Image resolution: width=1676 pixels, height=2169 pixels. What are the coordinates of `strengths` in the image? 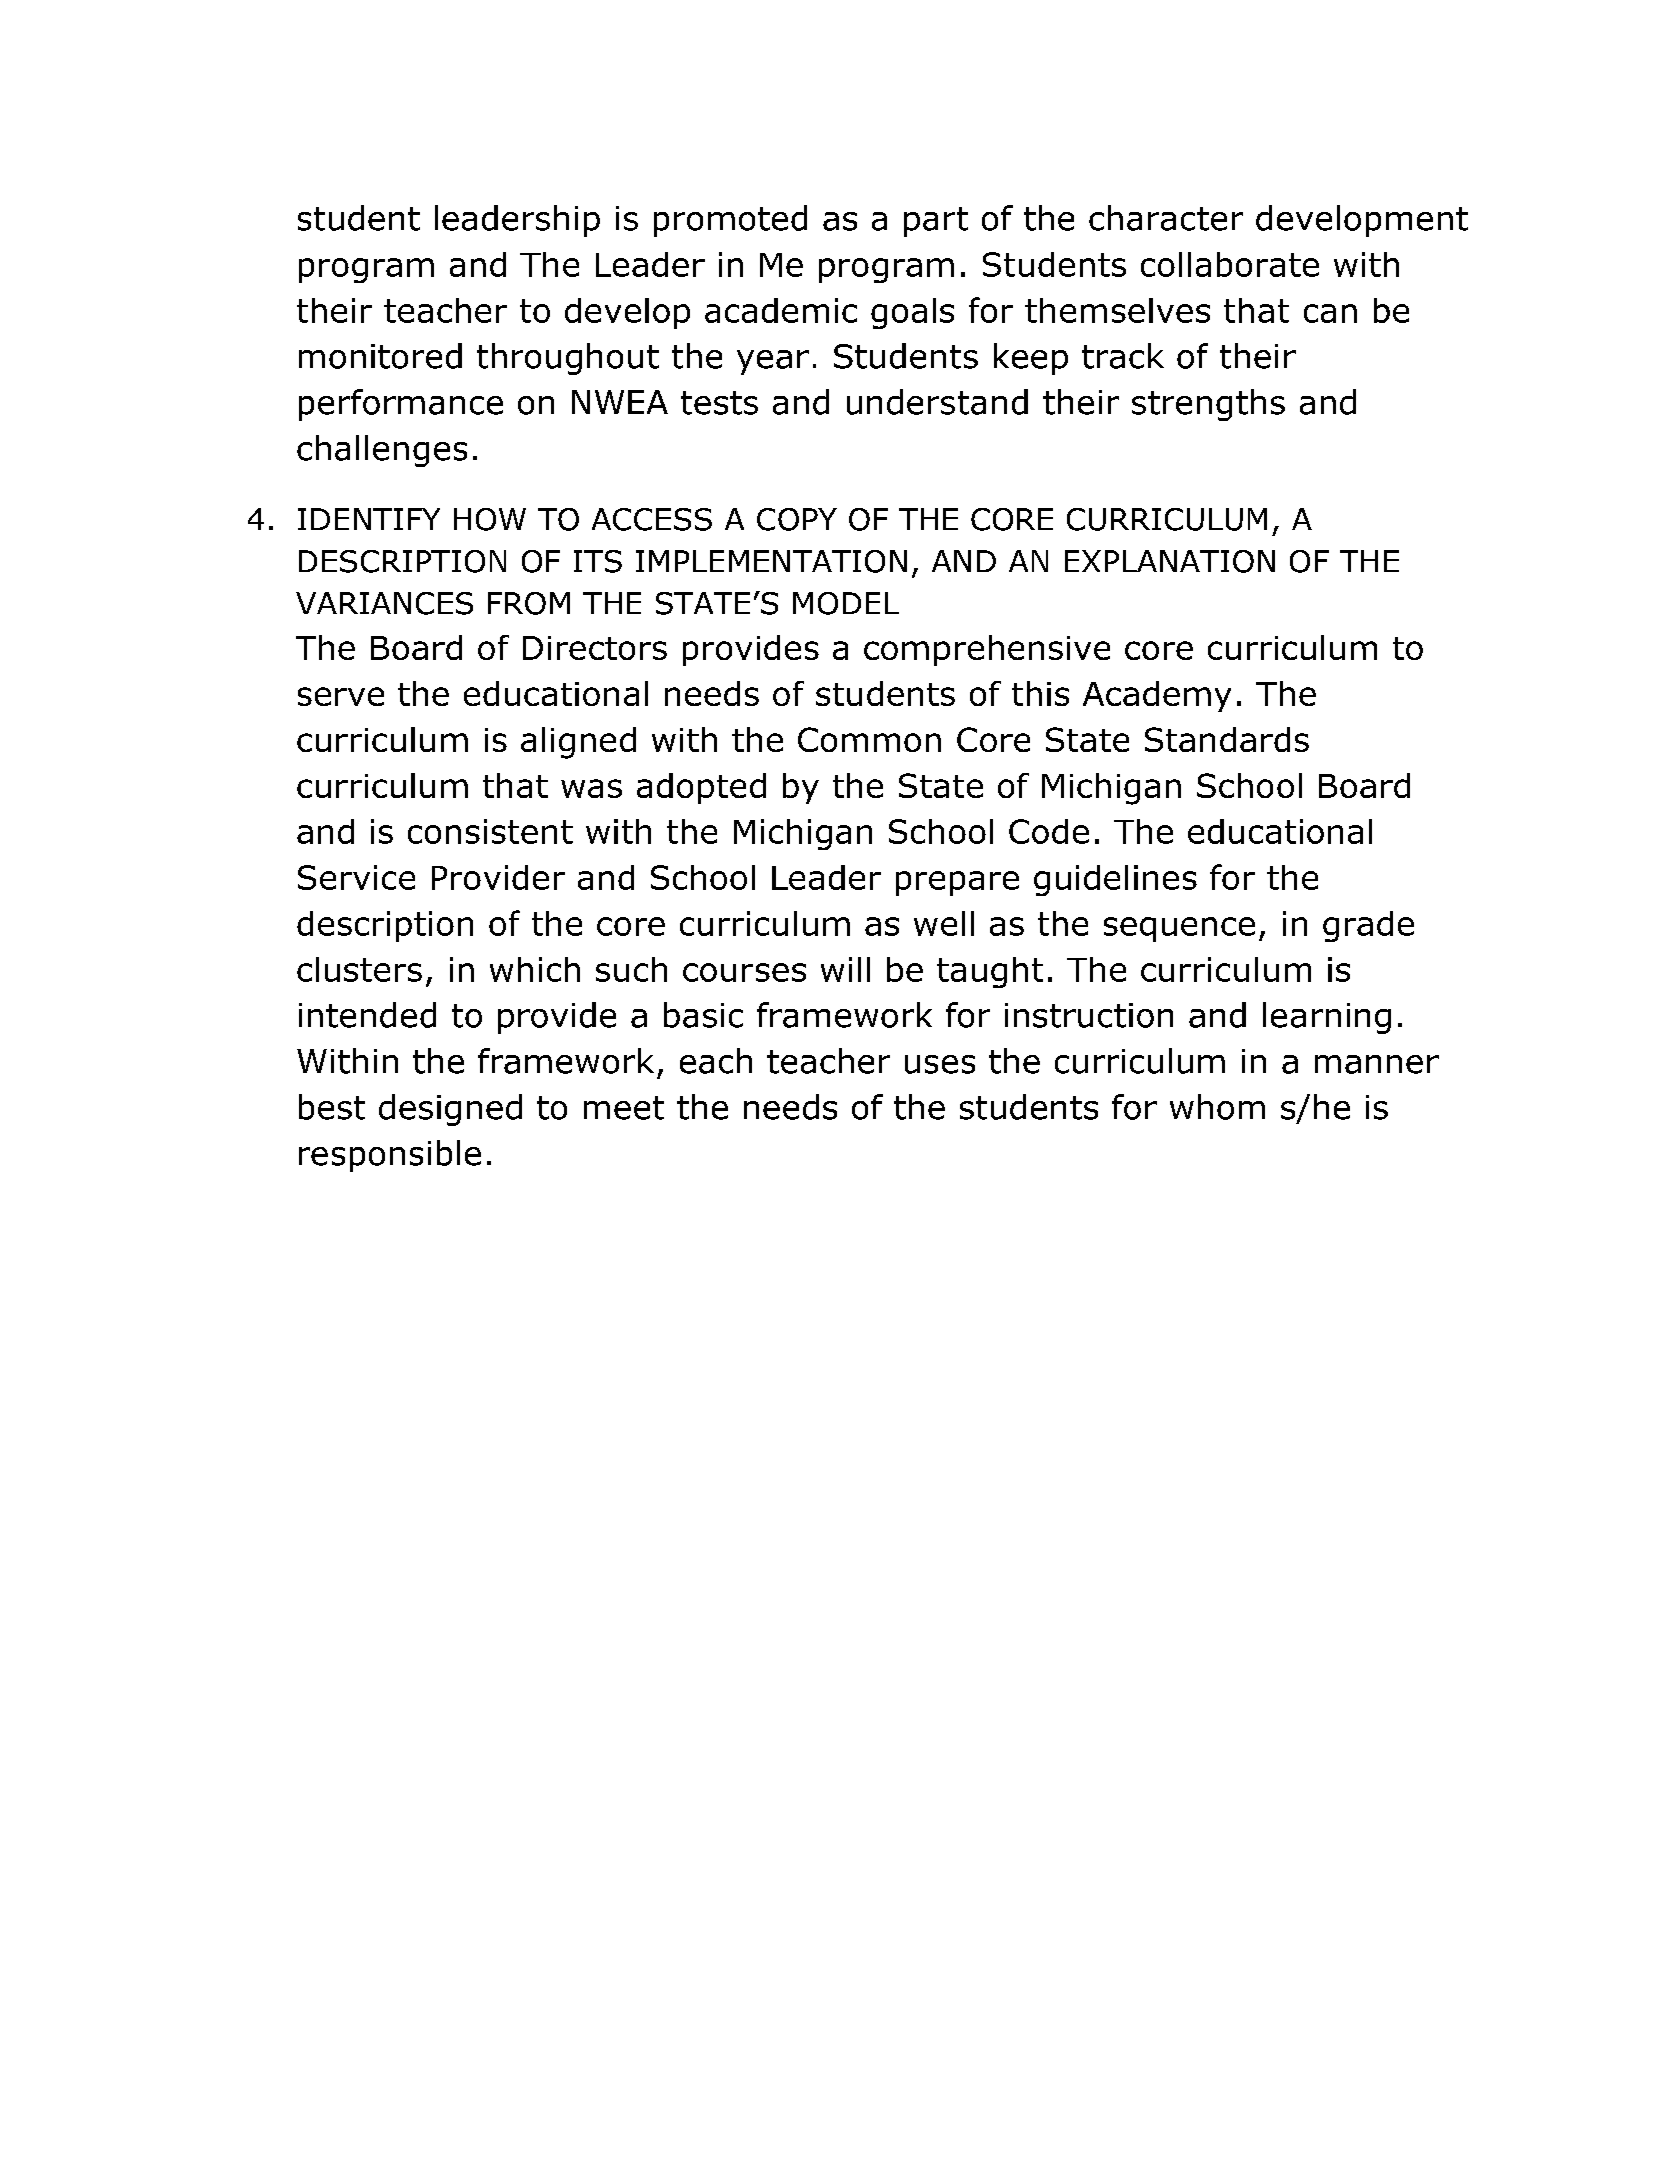 It's located at (1208, 405).
